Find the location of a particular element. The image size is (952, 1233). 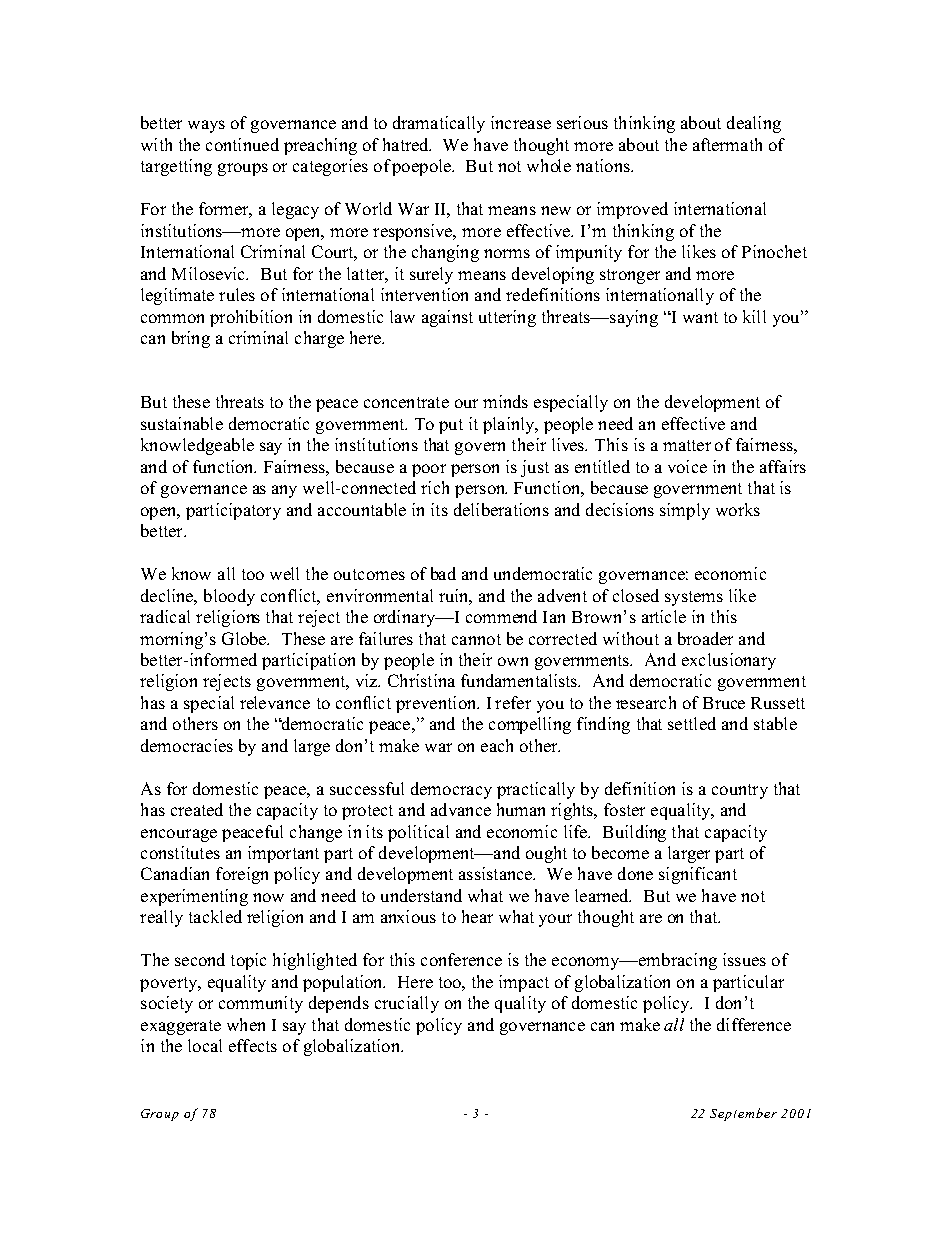

September is located at coordinates (743, 1114).
